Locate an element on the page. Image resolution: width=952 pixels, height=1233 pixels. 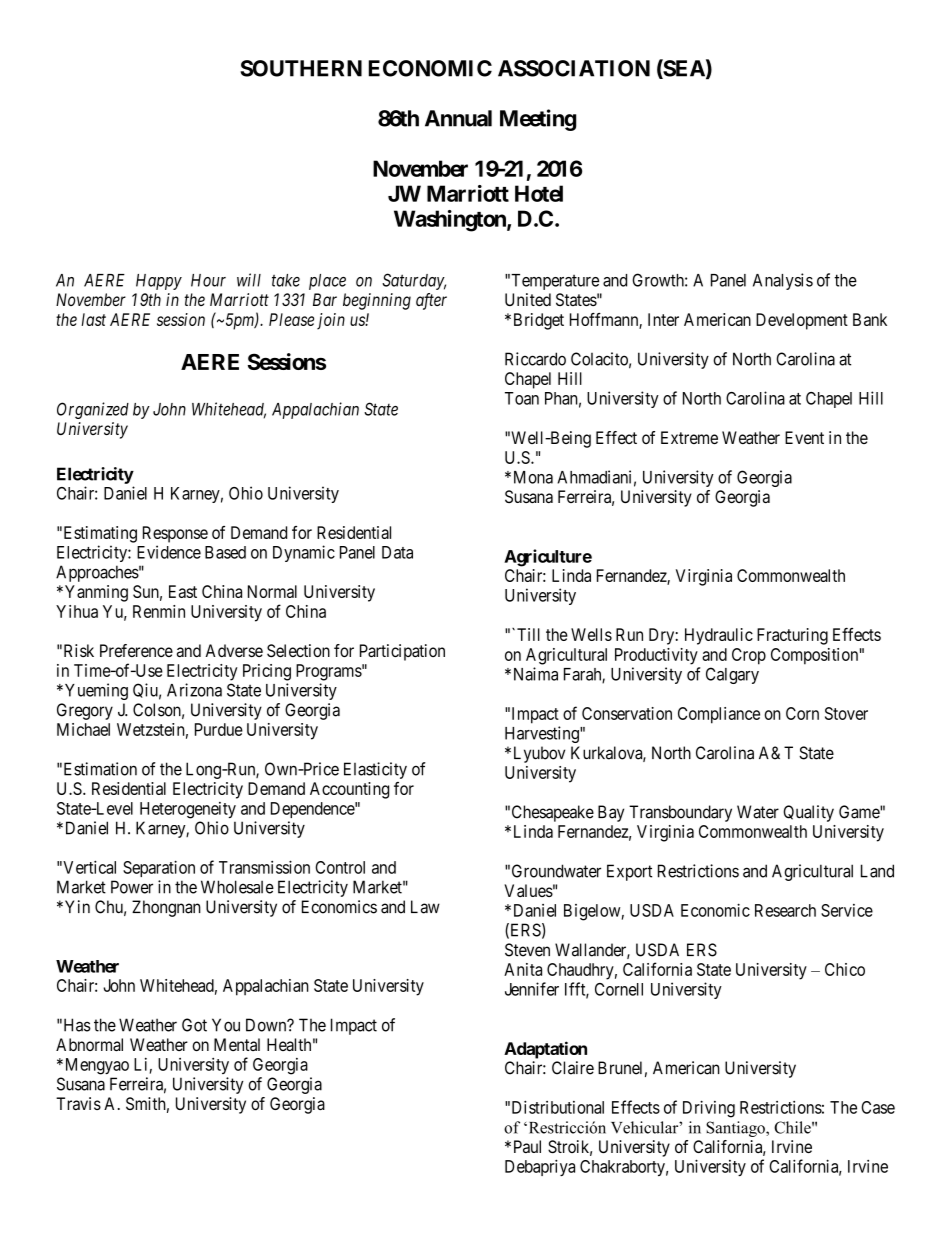
East is located at coordinates (183, 591).
